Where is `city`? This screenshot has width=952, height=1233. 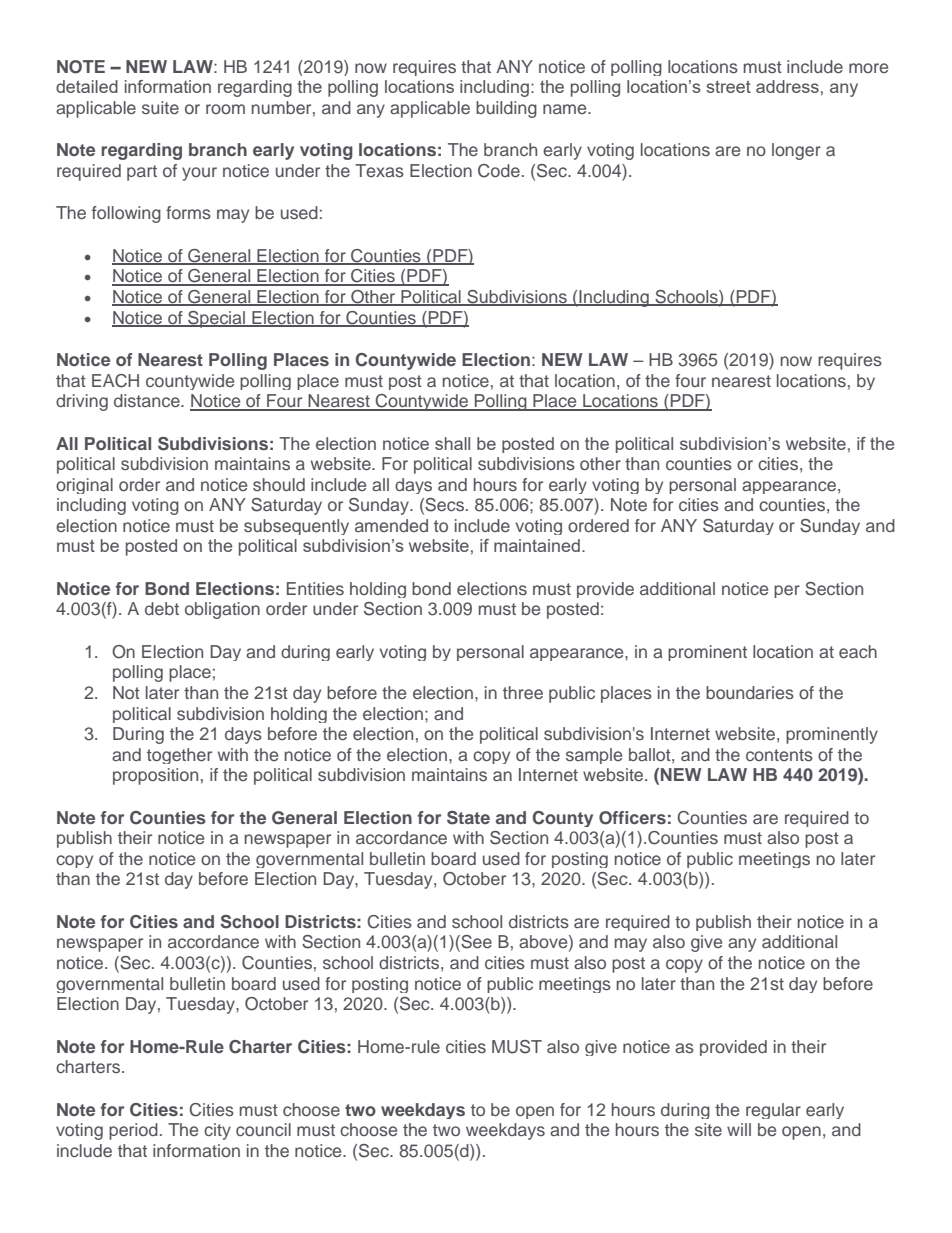
city is located at coordinates (217, 1131).
